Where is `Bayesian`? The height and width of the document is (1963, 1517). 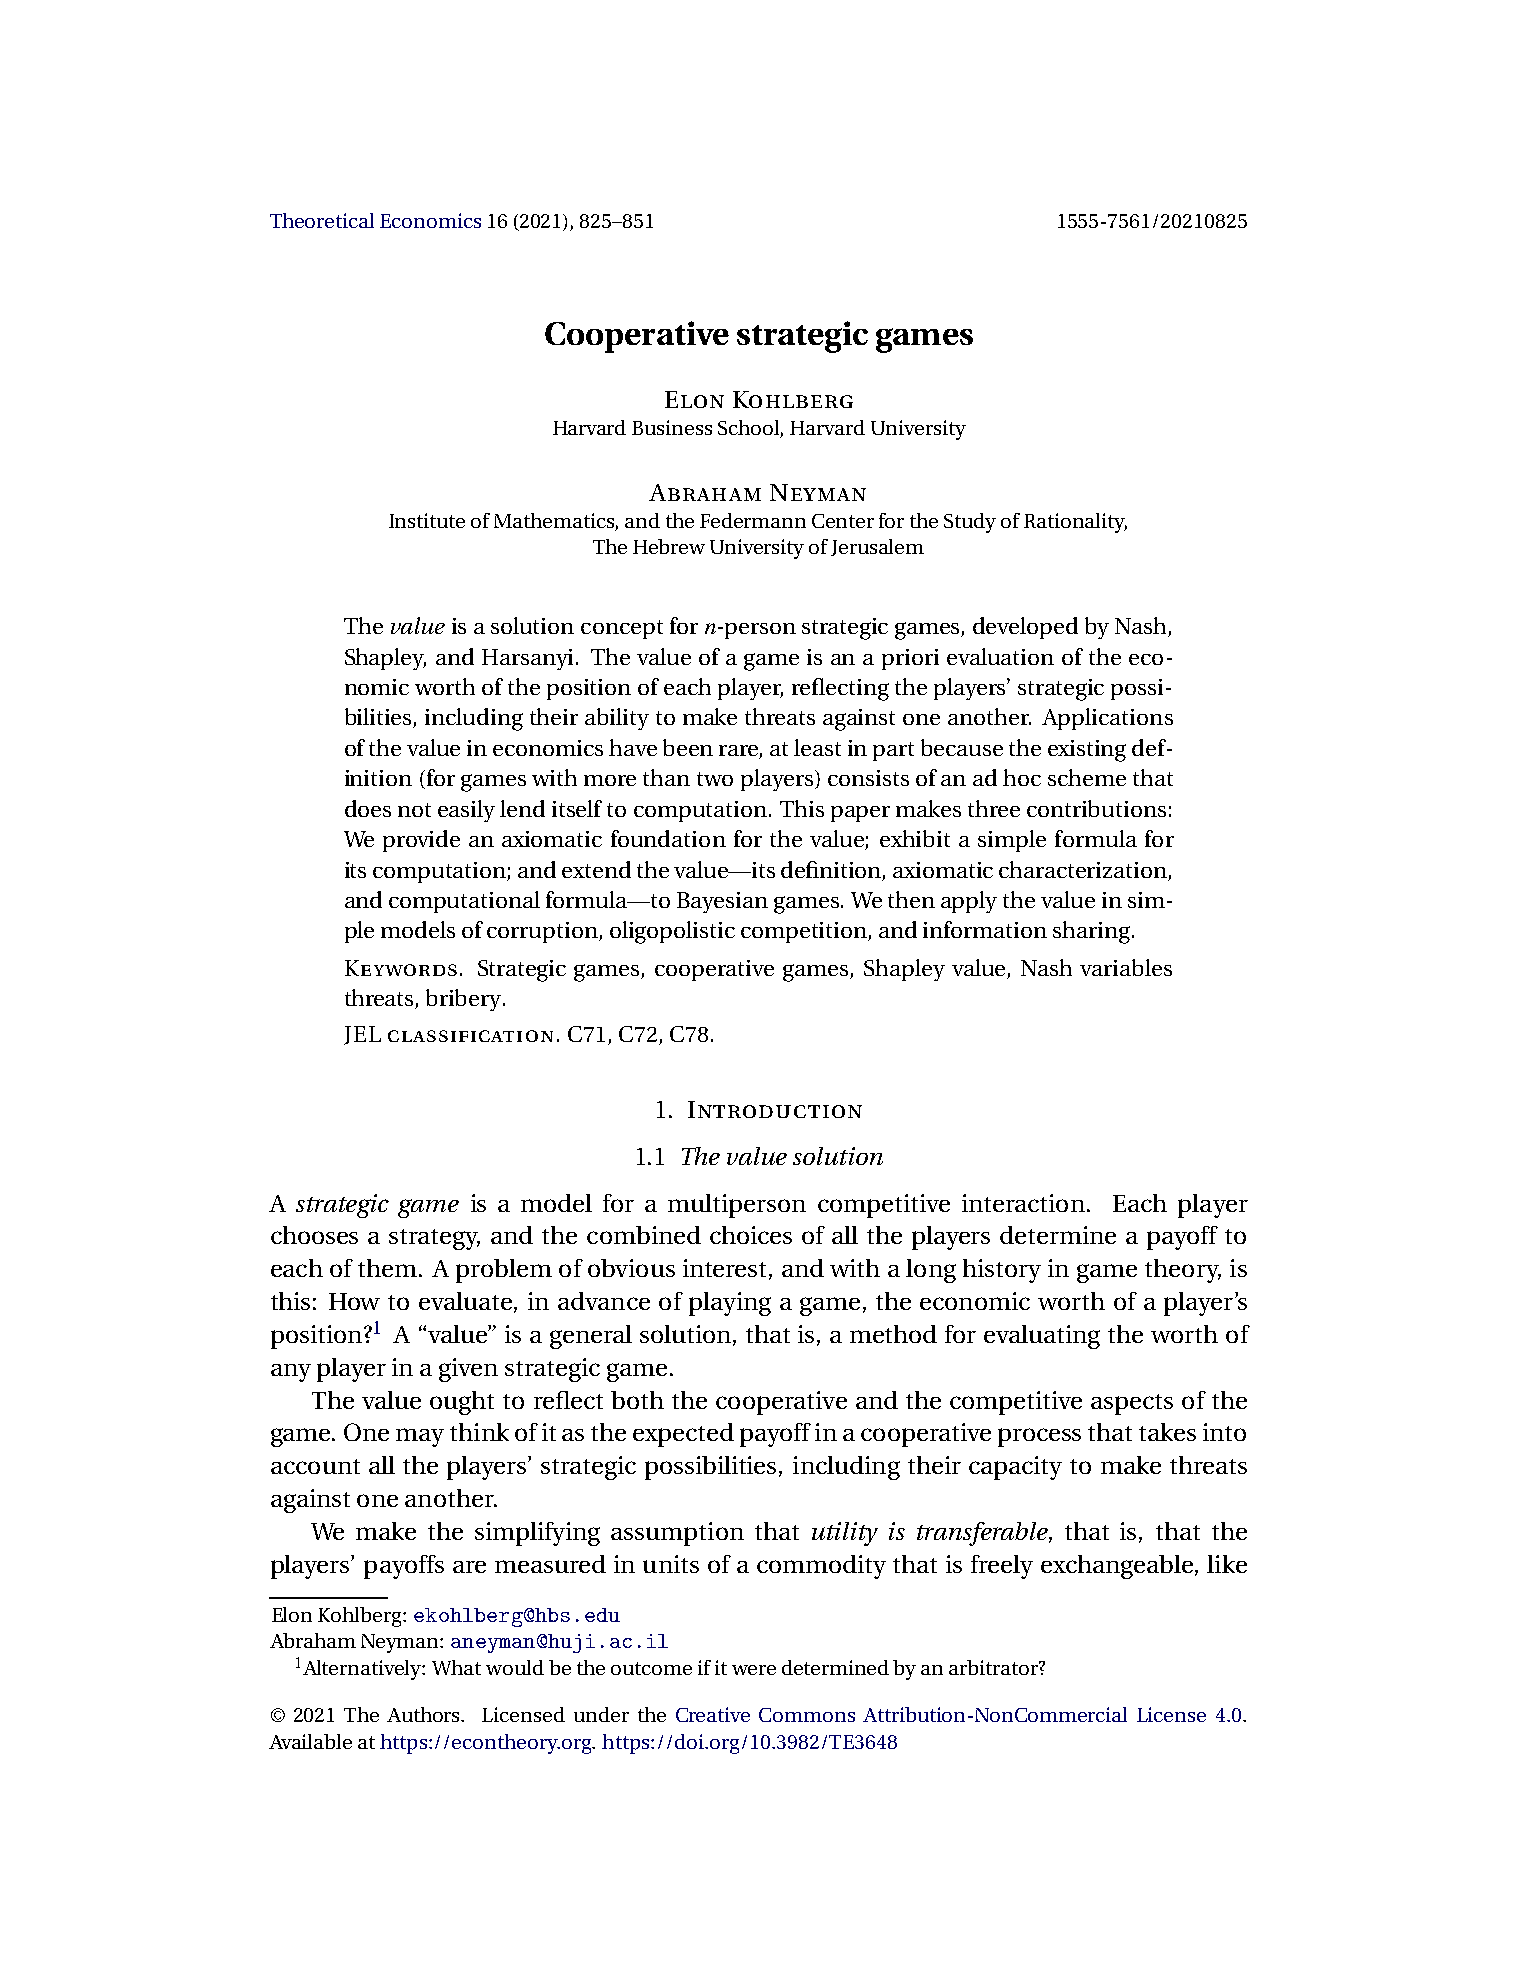
Bayesian is located at coordinates (722, 902).
